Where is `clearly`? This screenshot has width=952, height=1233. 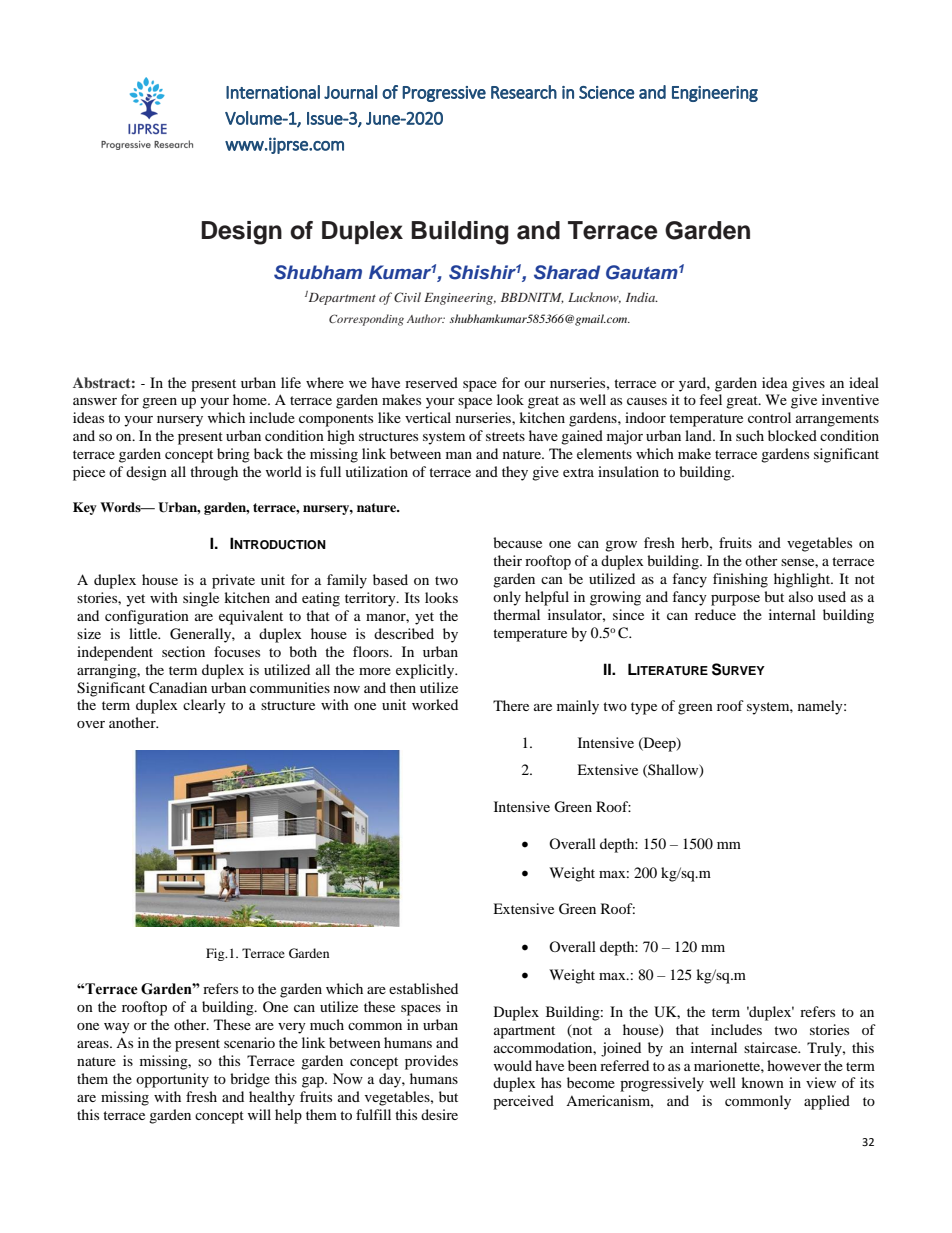 clearly is located at coordinates (204, 706).
